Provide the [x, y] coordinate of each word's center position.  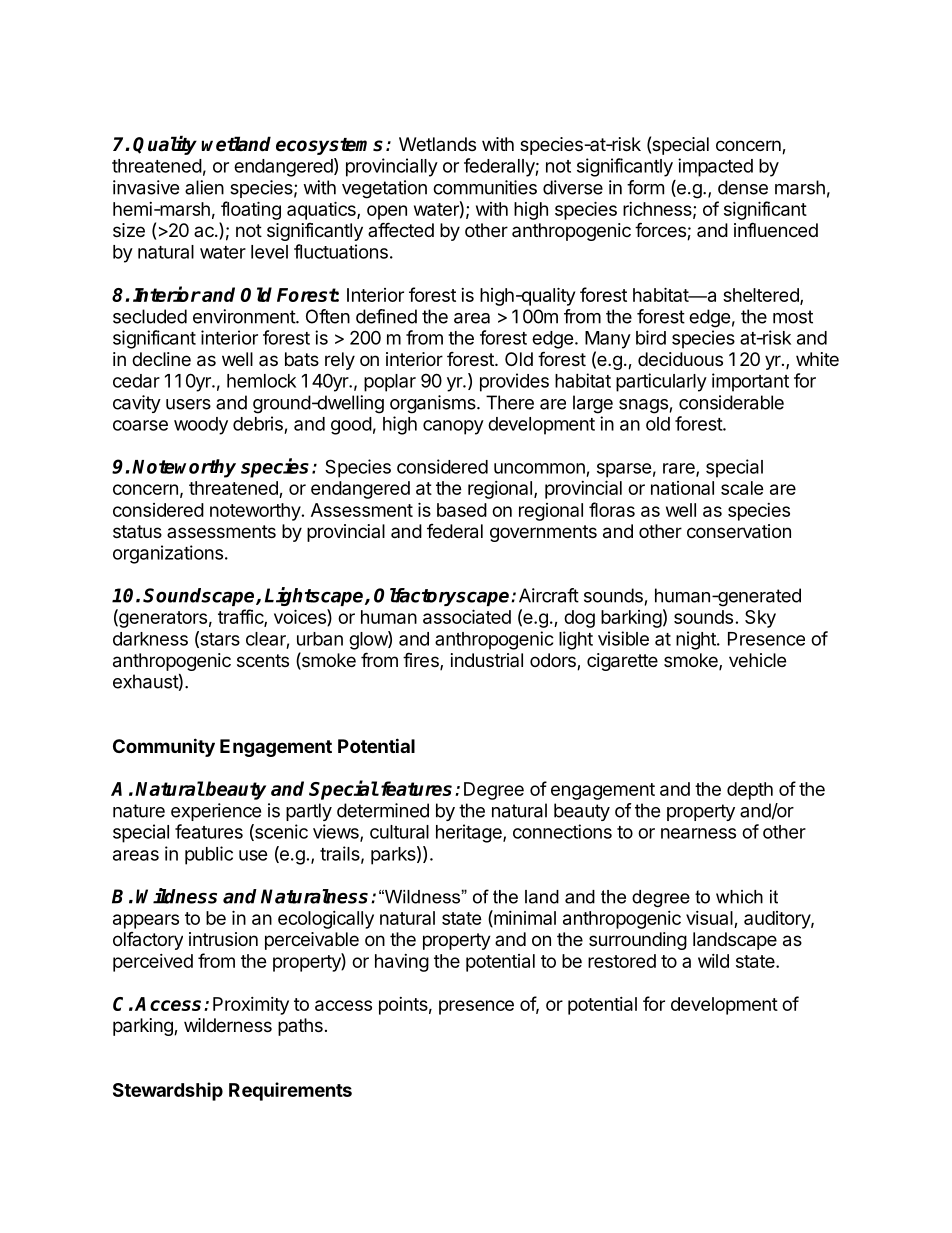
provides [514, 382]
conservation [739, 531]
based [462, 510]
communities [485, 187]
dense [743, 187]
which [739, 897]
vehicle [757, 660]
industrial [487, 660]
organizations [168, 554]
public [209, 855]
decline [161, 359]
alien [204, 187]
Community [164, 747]
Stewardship [168, 1091]
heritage [470, 833]
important [750, 382]
